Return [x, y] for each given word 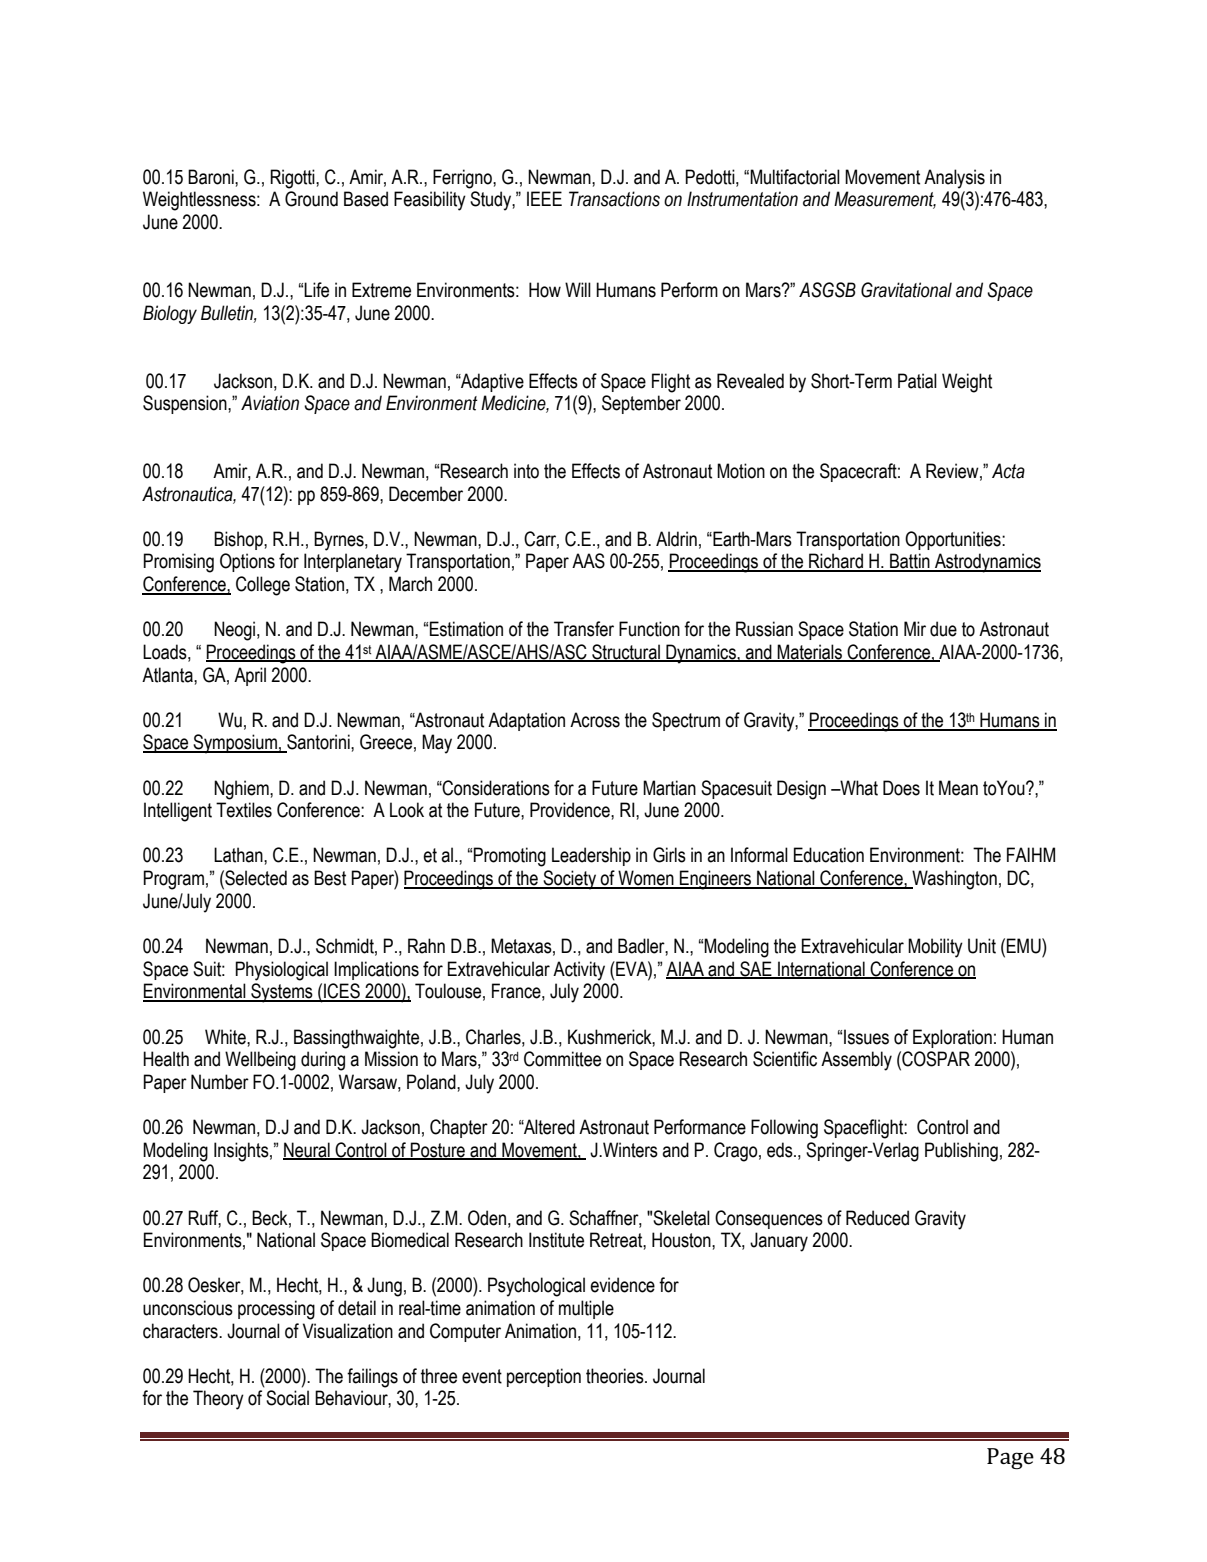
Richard [836, 562]
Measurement [885, 200]
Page [1010, 1458]
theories [616, 1376]
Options [247, 562]
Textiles [244, 810]
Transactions [614, 199]
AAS [588, 561]
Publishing [961, 1152]
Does [901, 788]
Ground [311, 199]
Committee [562, 1059]
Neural [307, 1151]
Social [287, 1398]
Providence [571, 810]
